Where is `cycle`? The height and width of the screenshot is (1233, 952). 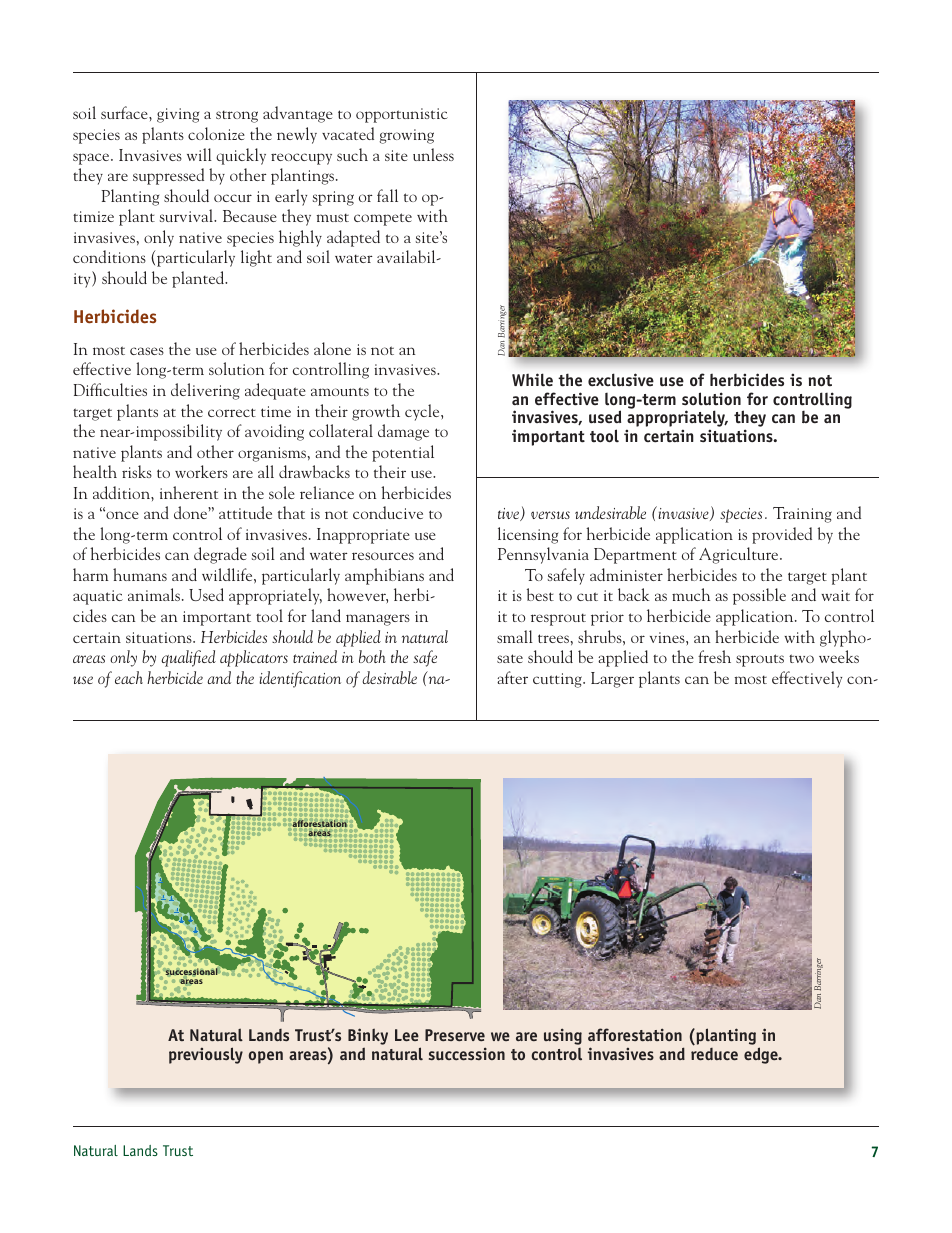 cycle is located at coordinates (423, 412).
